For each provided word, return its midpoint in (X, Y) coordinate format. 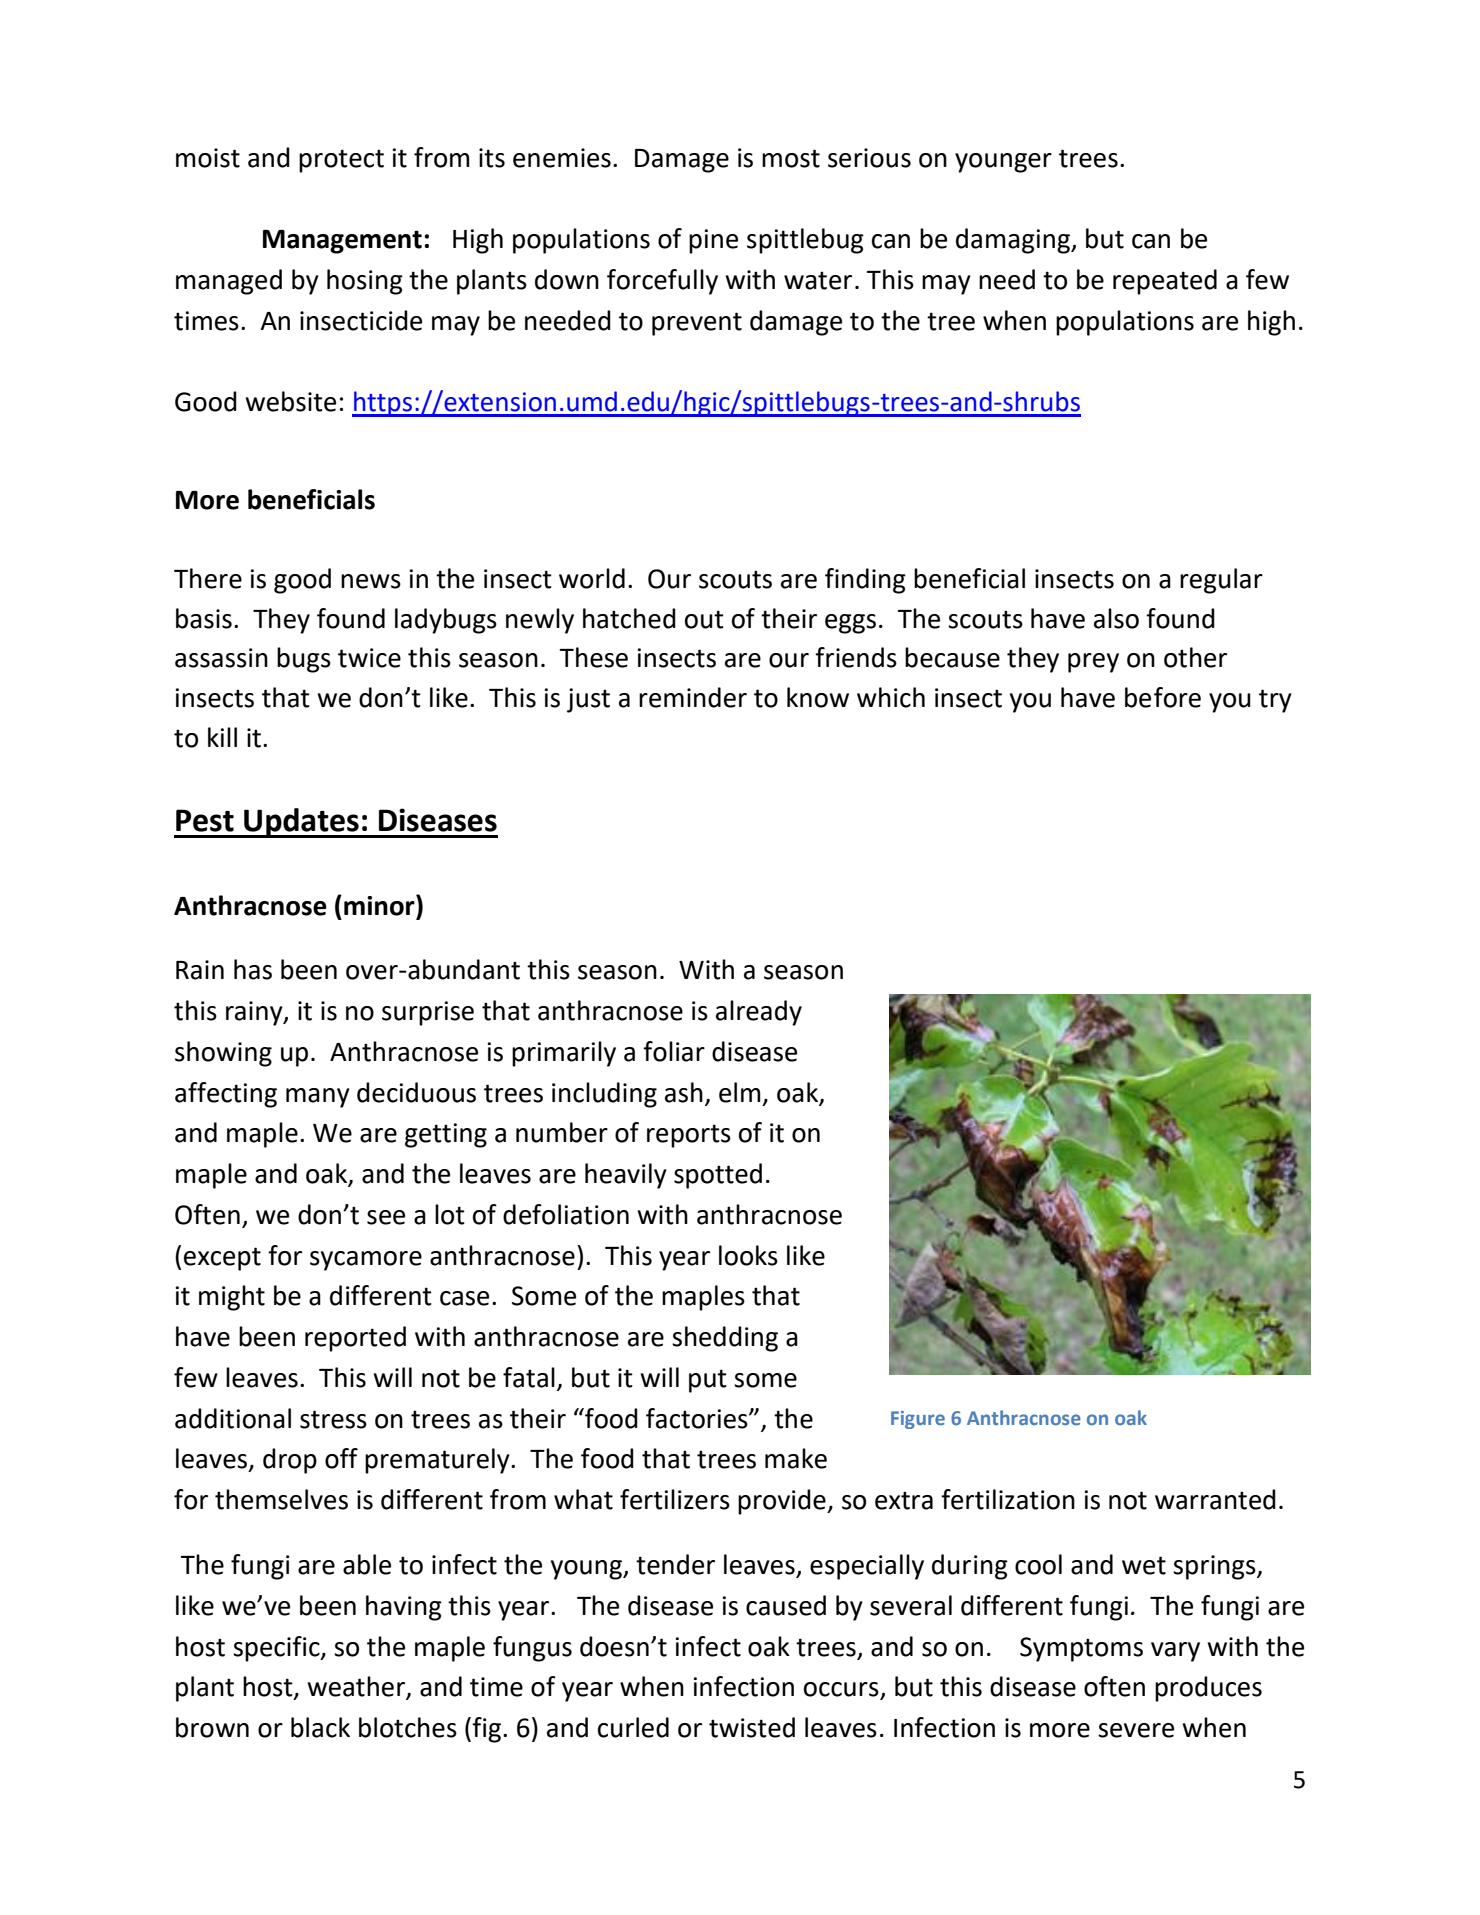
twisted (752, 1727)
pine (713, 241)
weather (357, 1687)
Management (342, 242)
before (1163, 697)
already (759, 1013)
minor (380, 905)
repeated (1165, 282)
